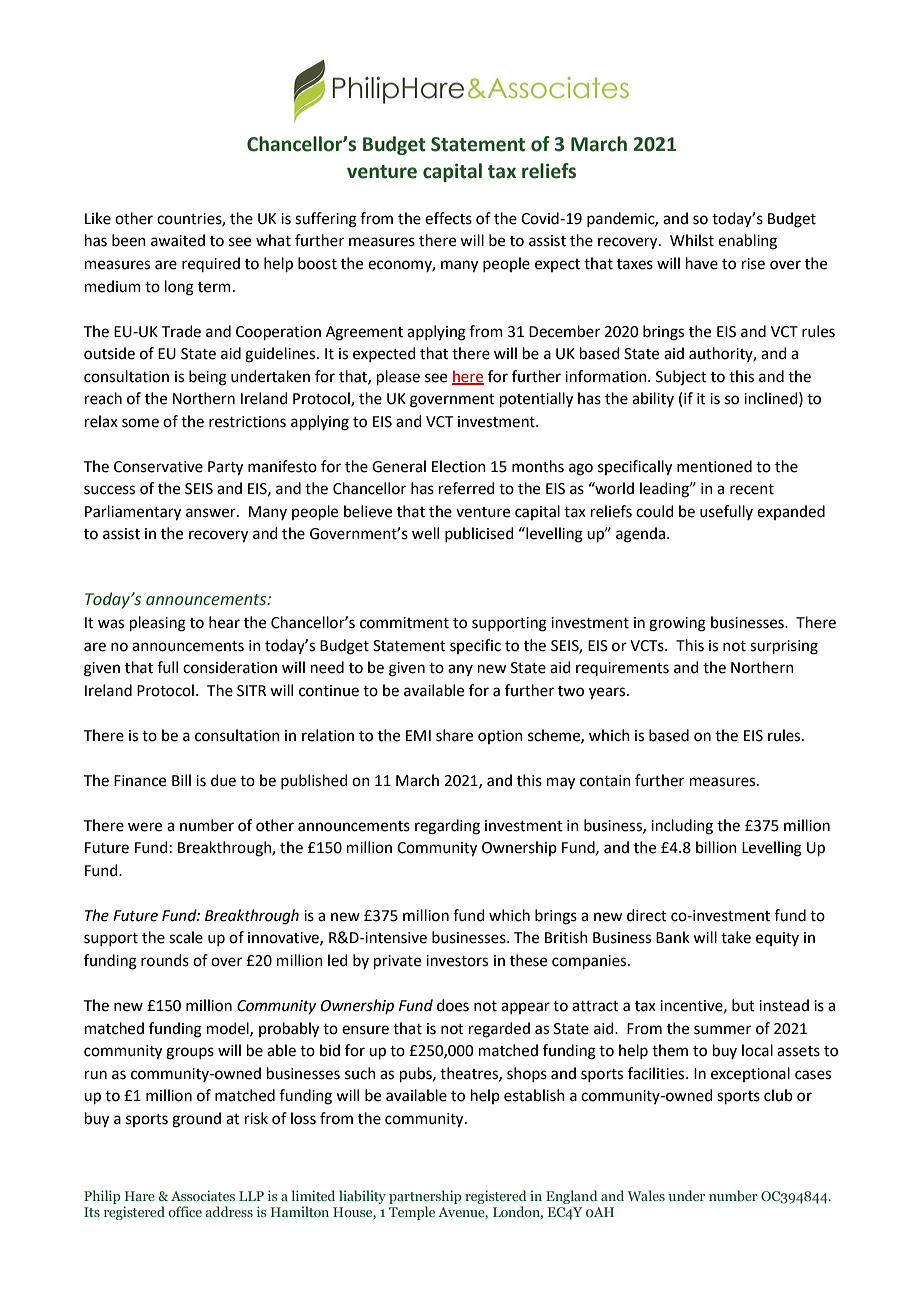 The width and height of the document is (924, 1308). Describe the element at coordinates (747, 242) in the document. I see `enabling` at that location.
